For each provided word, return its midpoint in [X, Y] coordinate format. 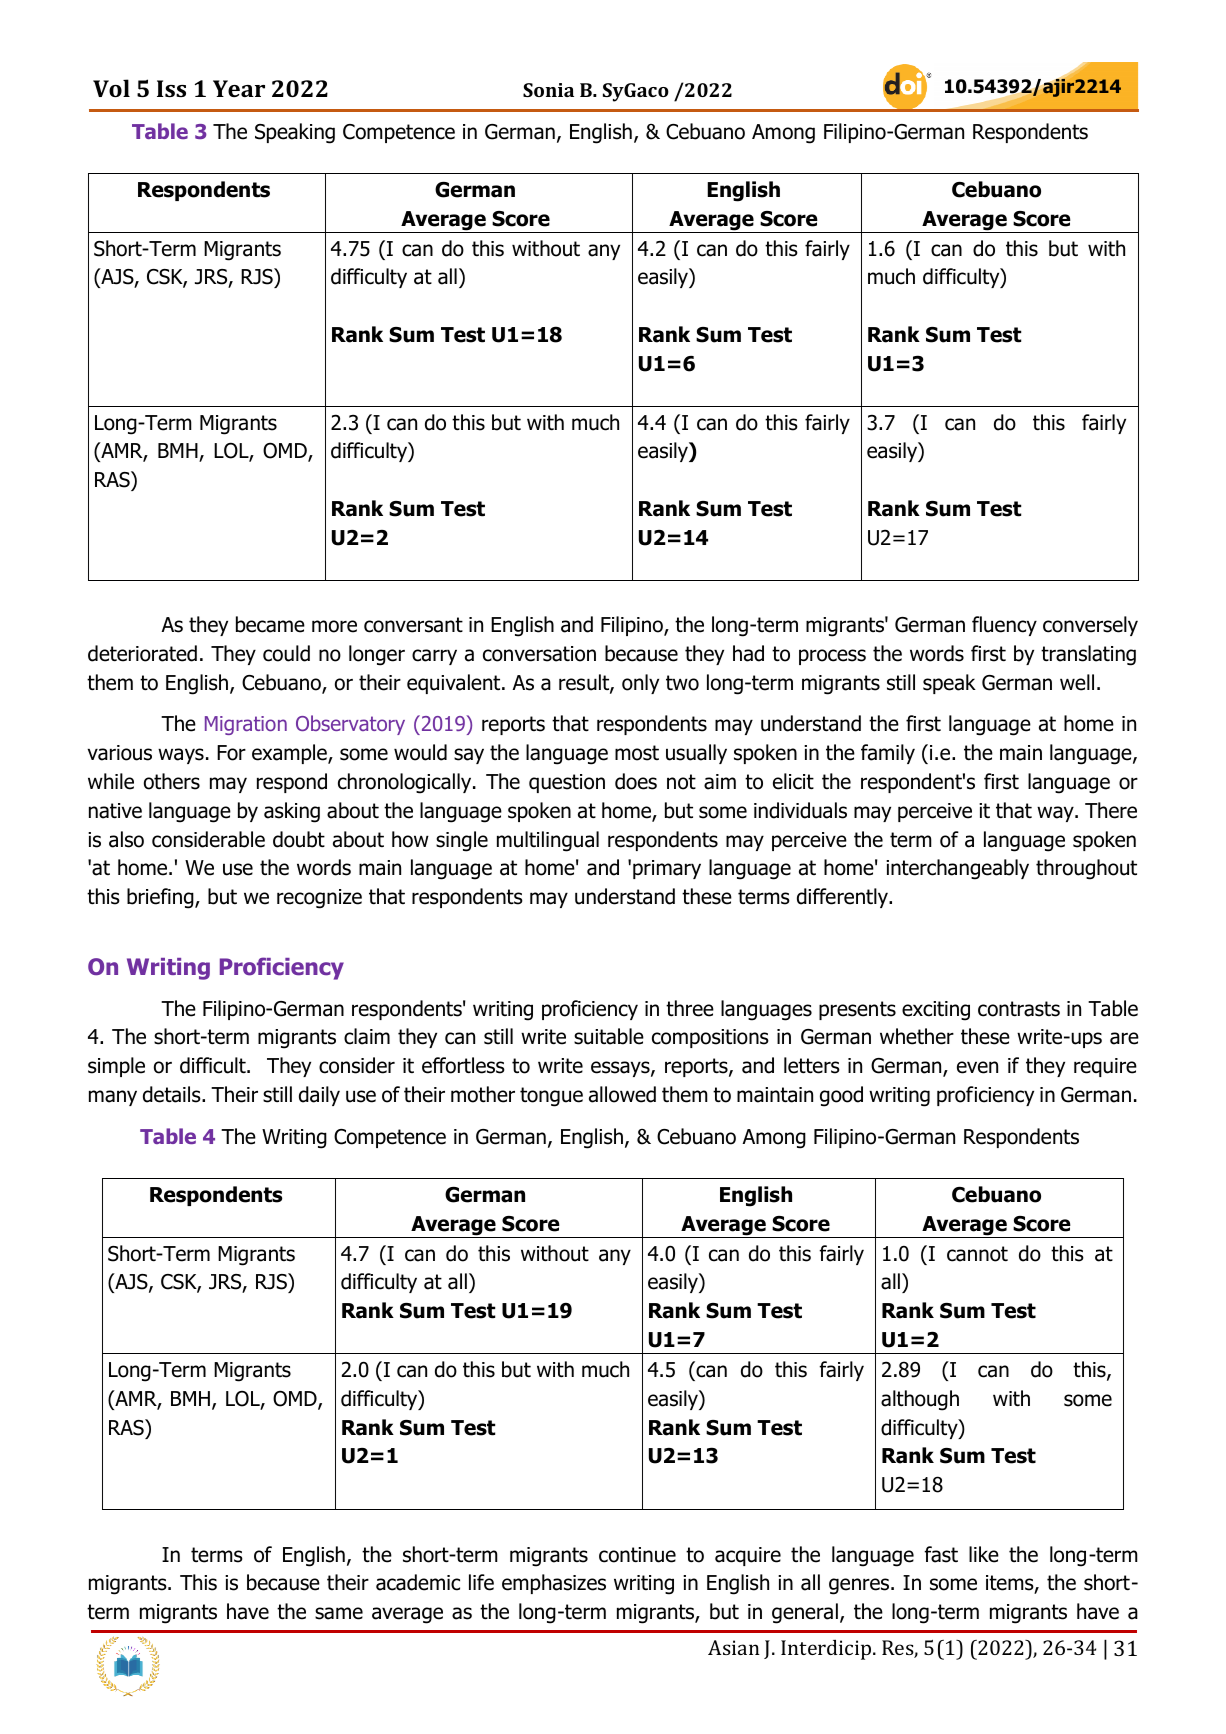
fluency [1004, 626]
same [339, 1613]
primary [667, 869]
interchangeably [957, 869]
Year [239, 88]
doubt [299, 839]
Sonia [548, 90]
